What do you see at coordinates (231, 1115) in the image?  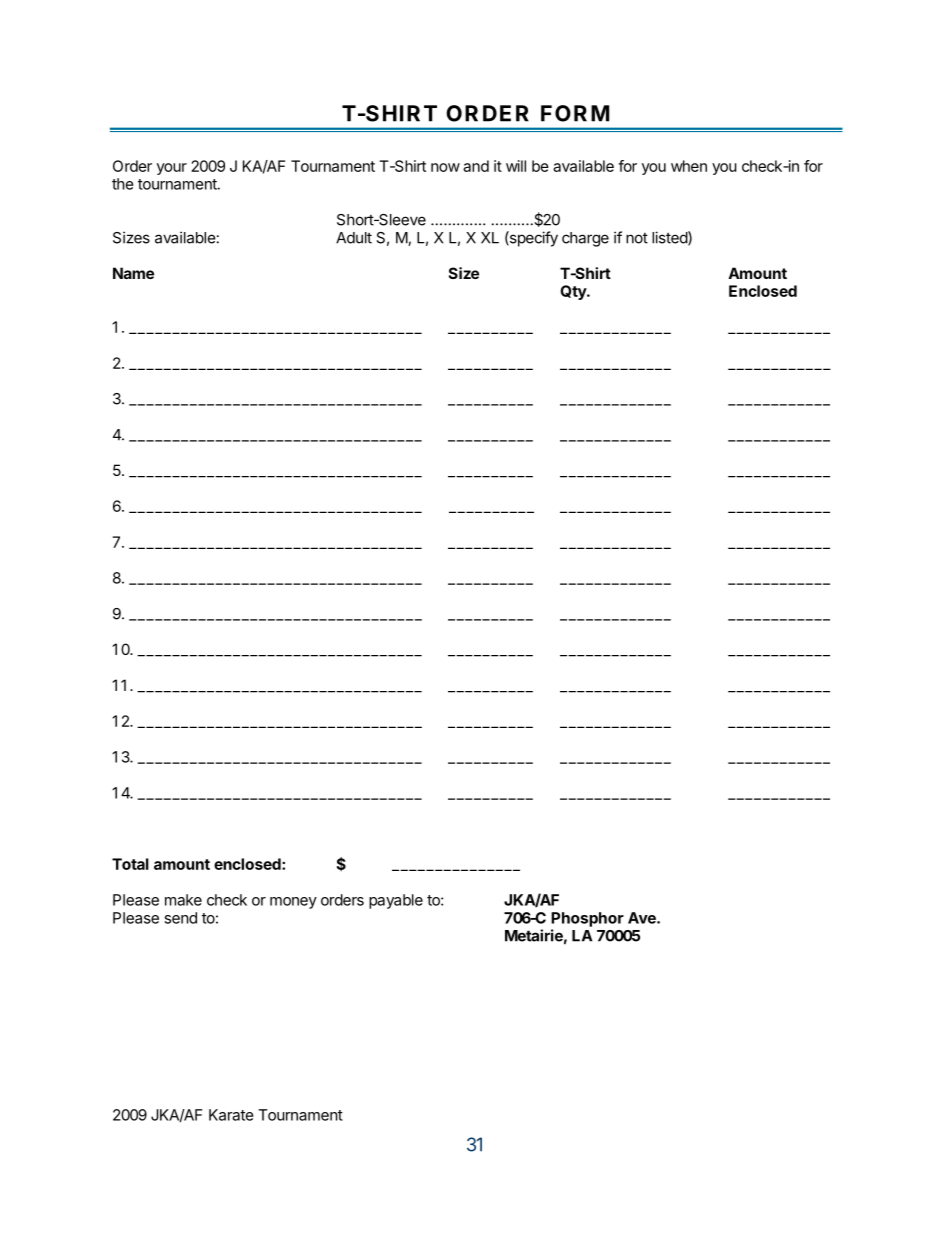 I see `Karate` at bounding box center [231, 1115].
